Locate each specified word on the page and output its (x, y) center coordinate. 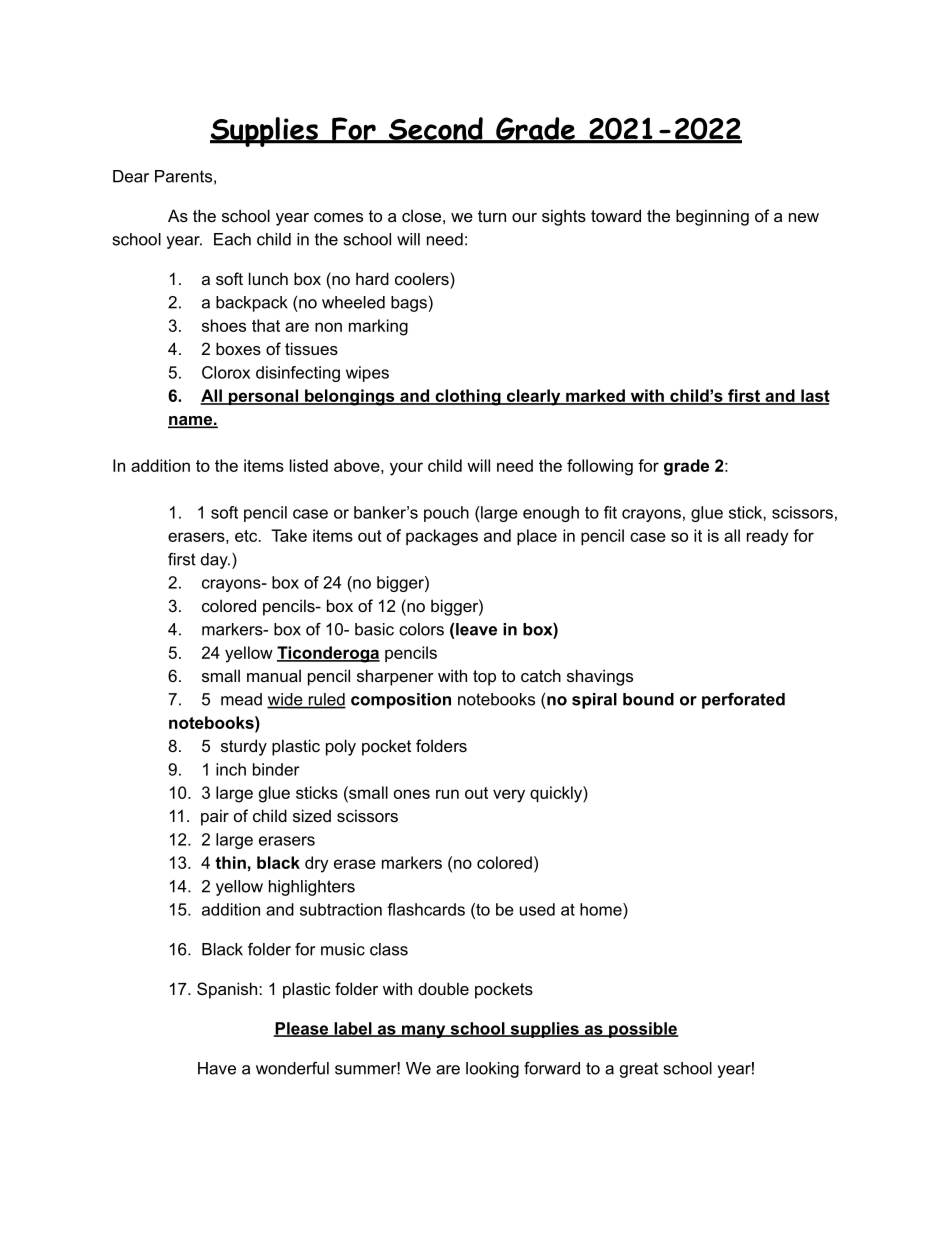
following (600, 467)
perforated (743, 701)
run (447, 794)
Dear (131, 176)
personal (263, 397)
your (406, 469)
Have (217, 1068)
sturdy (244, 747)
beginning (712, 217)
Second (435, 129)
